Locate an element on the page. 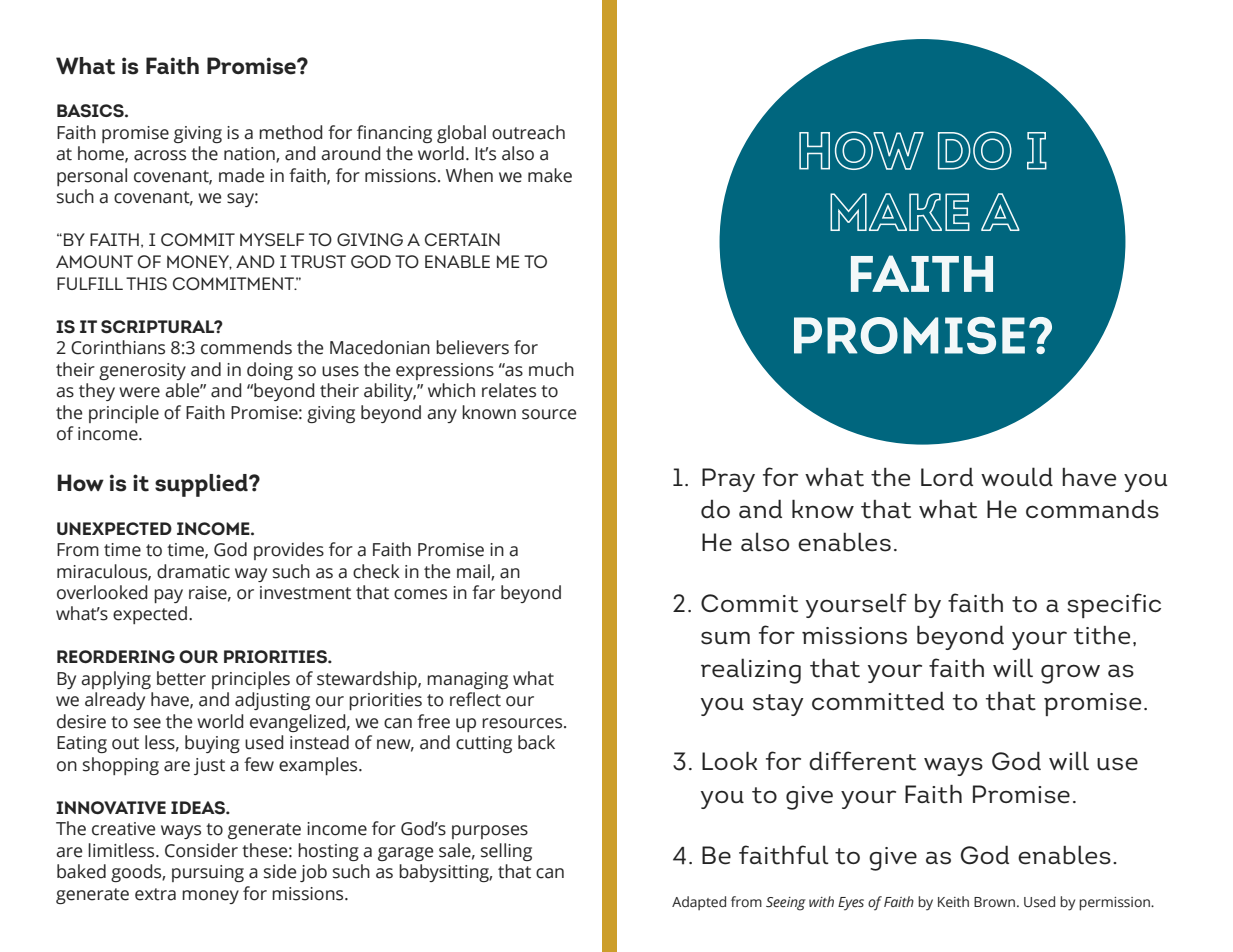 The width and height of the document is (1233, 952). commends is located at coordinates (246, 347).
